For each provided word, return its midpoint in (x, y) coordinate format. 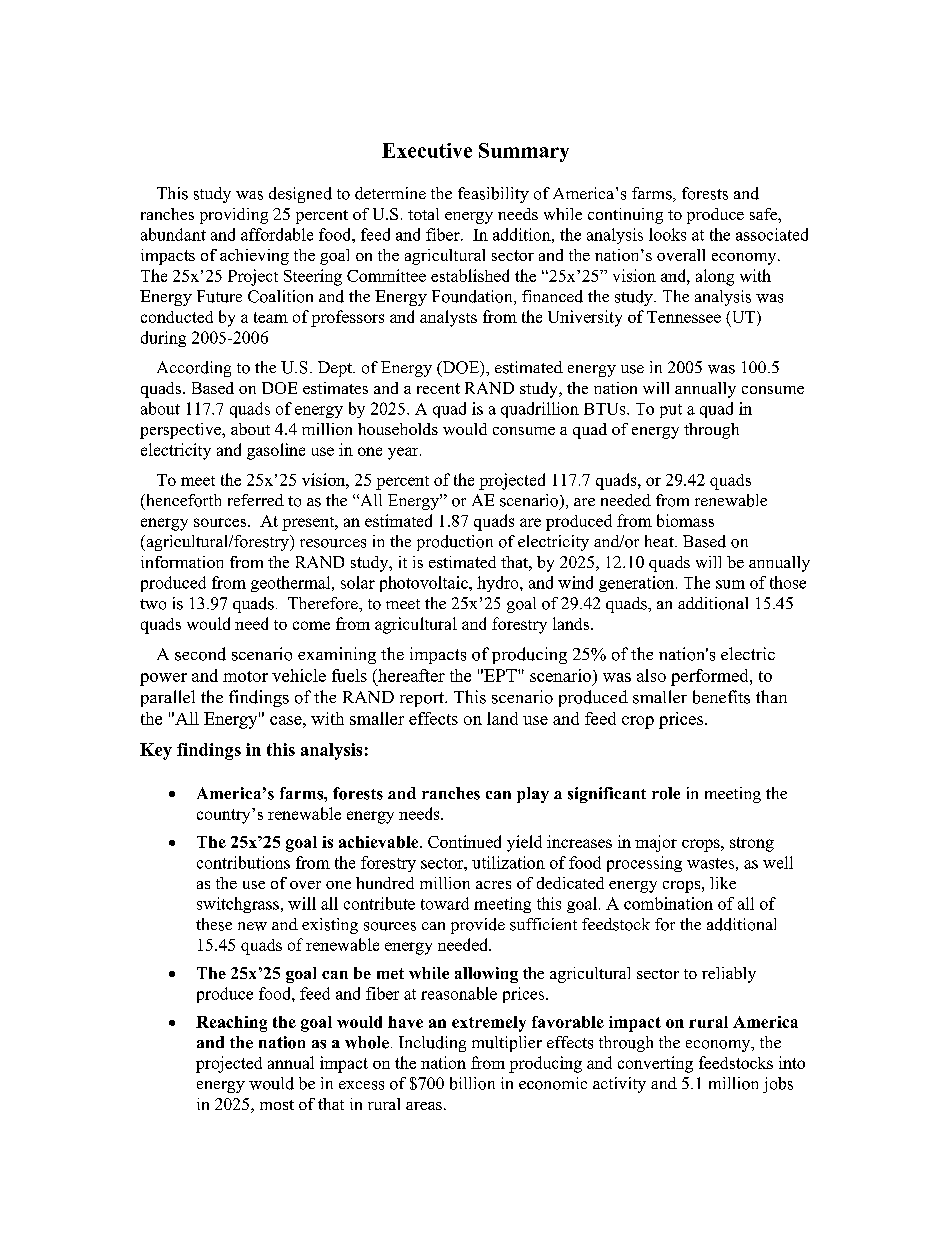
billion (472, 1083)
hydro (499, 584)
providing (234, 216)
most (277, 1105)
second (200, 654)
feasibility (493, 195)
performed (711, 677)
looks (667, 234)
